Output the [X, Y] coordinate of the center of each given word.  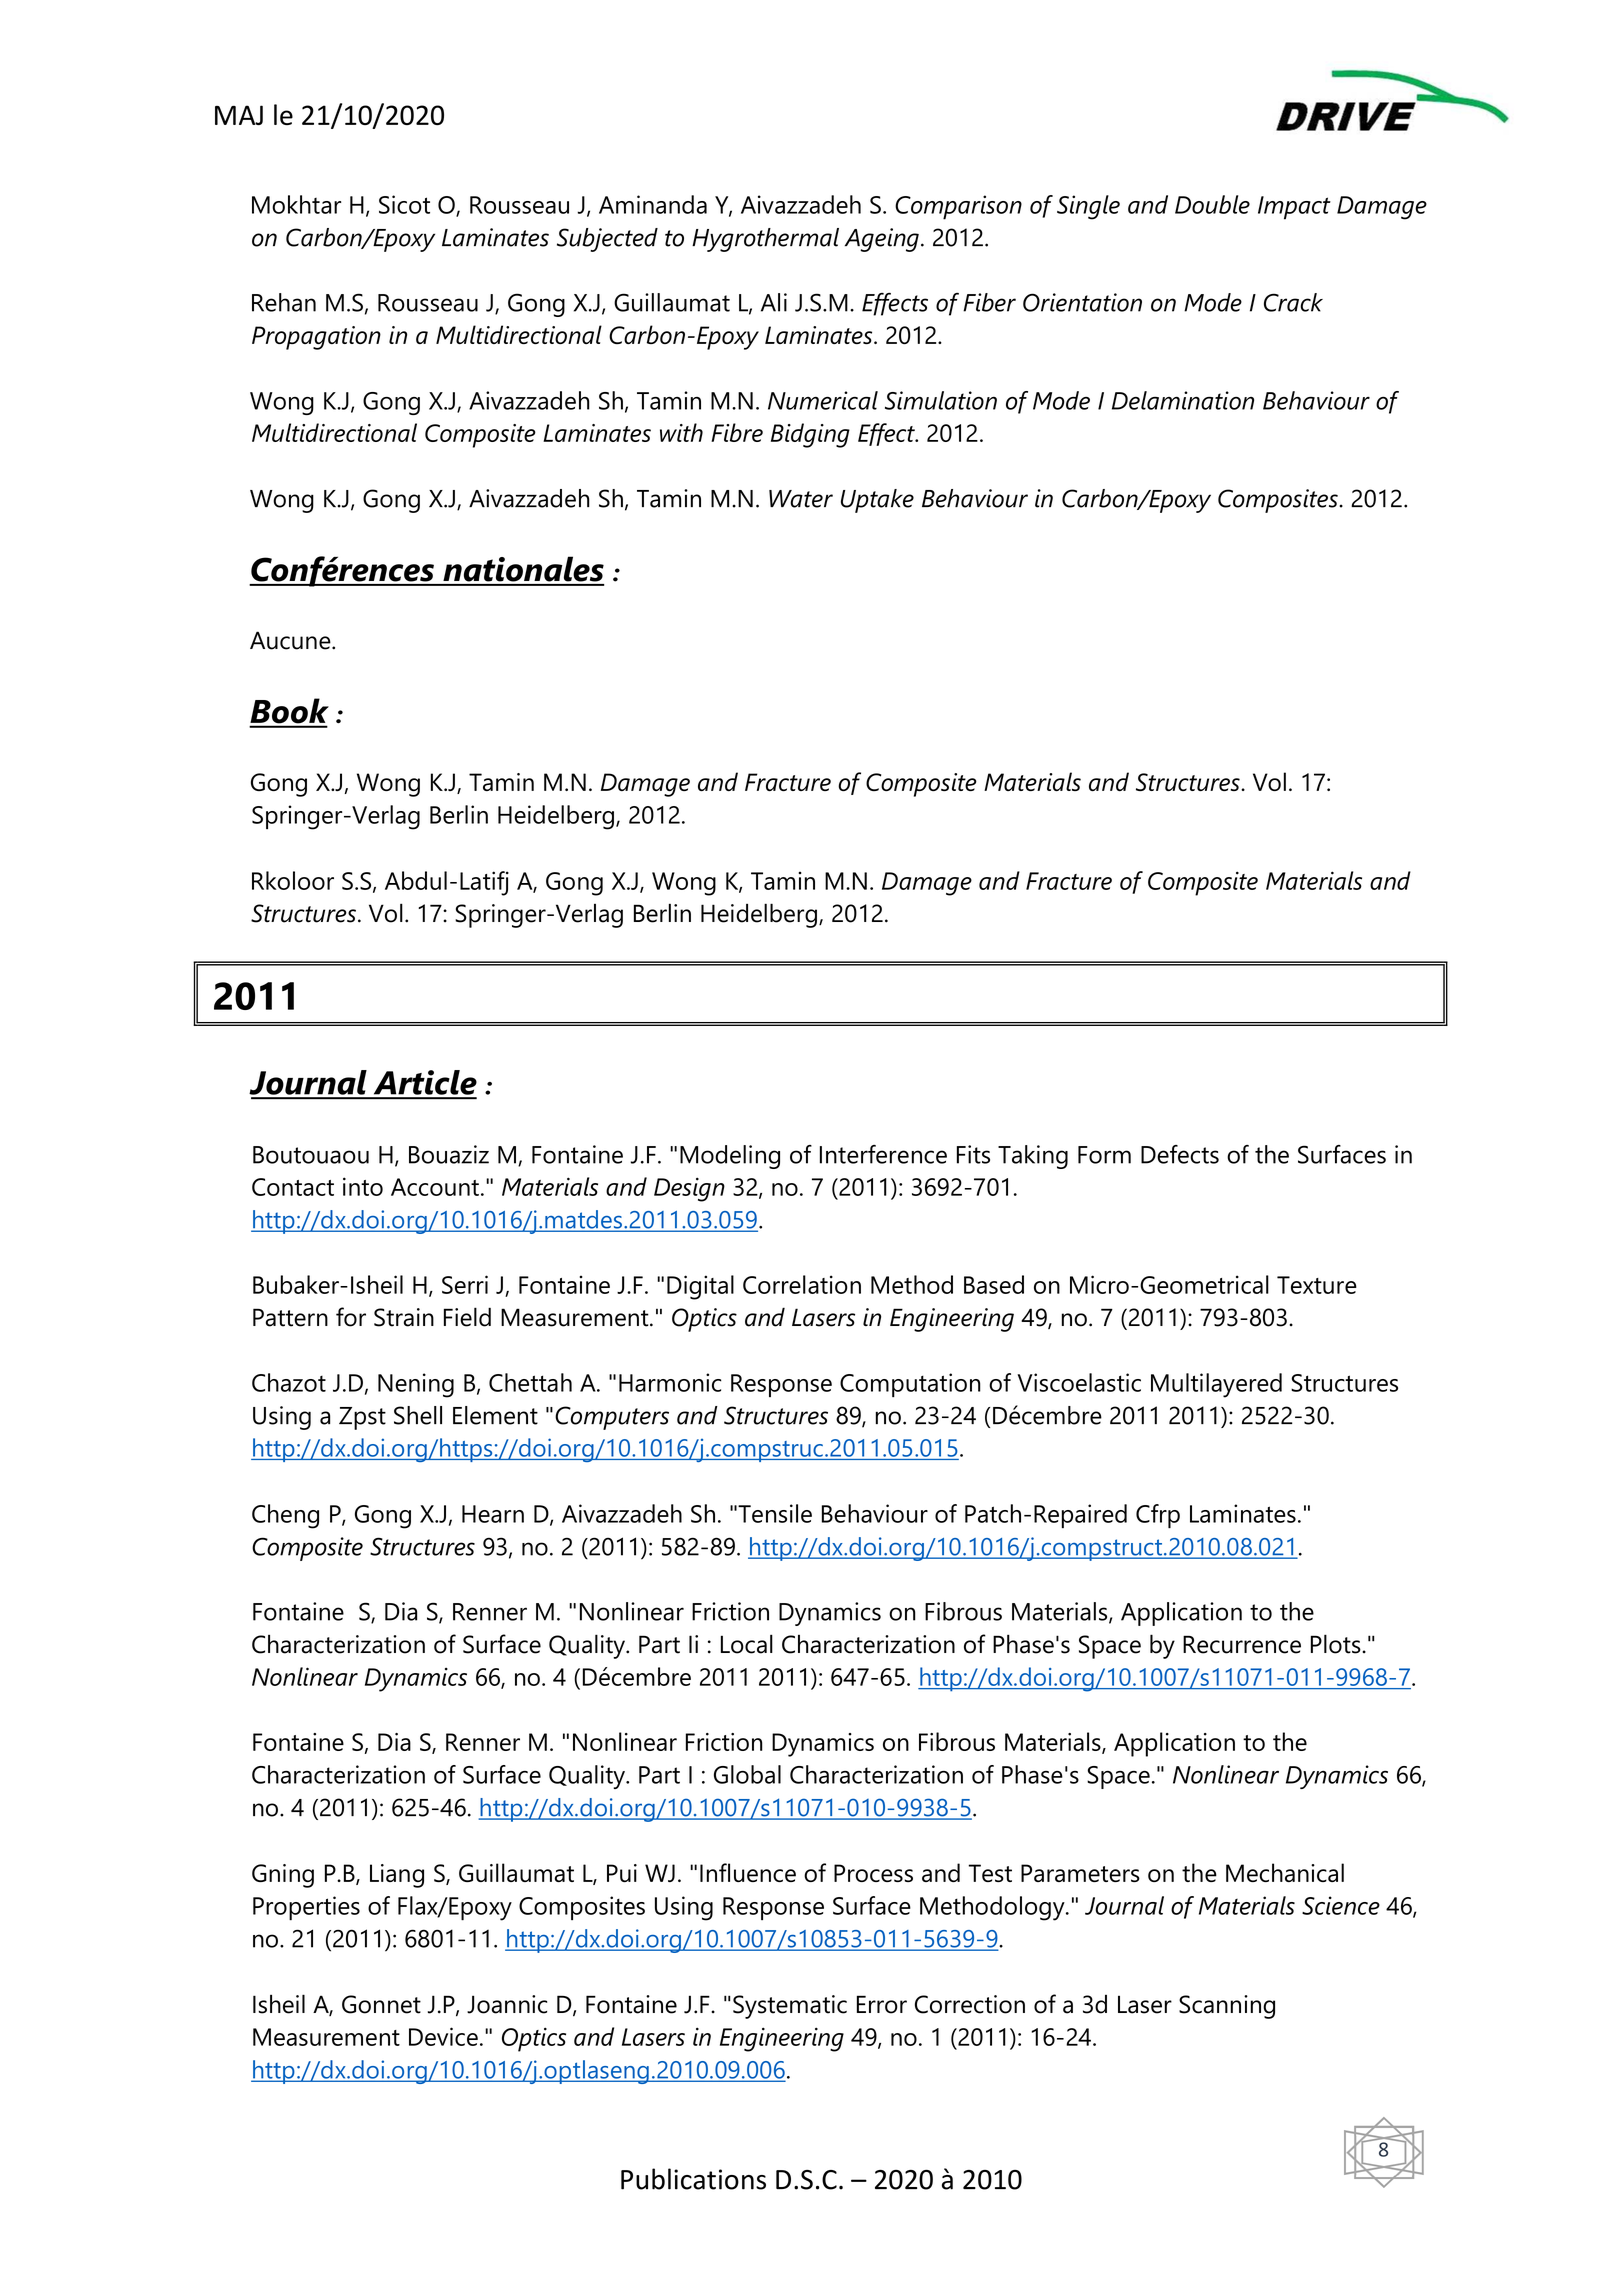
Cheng [285, 1516]
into [363, 1186]
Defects [1180, 1154]
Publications [693, 2179]
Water [801, 499]
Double [1212, 204]
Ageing [882, 240]
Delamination [1183, 400]
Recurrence [1242, 1644]
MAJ [239, 115]
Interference [883, 1154]
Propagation [316, 338]
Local [747, 1644]
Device [443, 2036]
